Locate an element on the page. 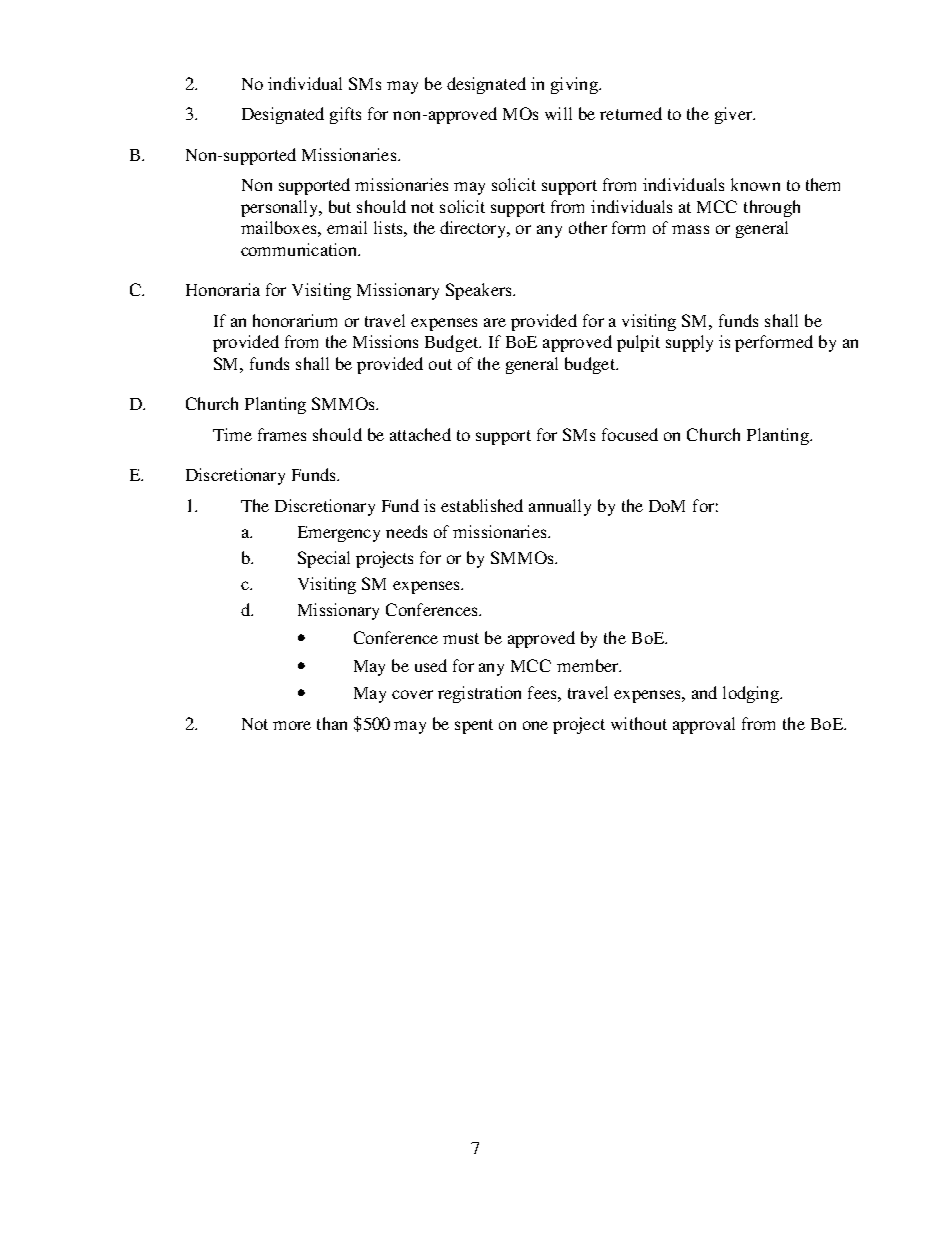  giver is located at coordinates (734, 115).
